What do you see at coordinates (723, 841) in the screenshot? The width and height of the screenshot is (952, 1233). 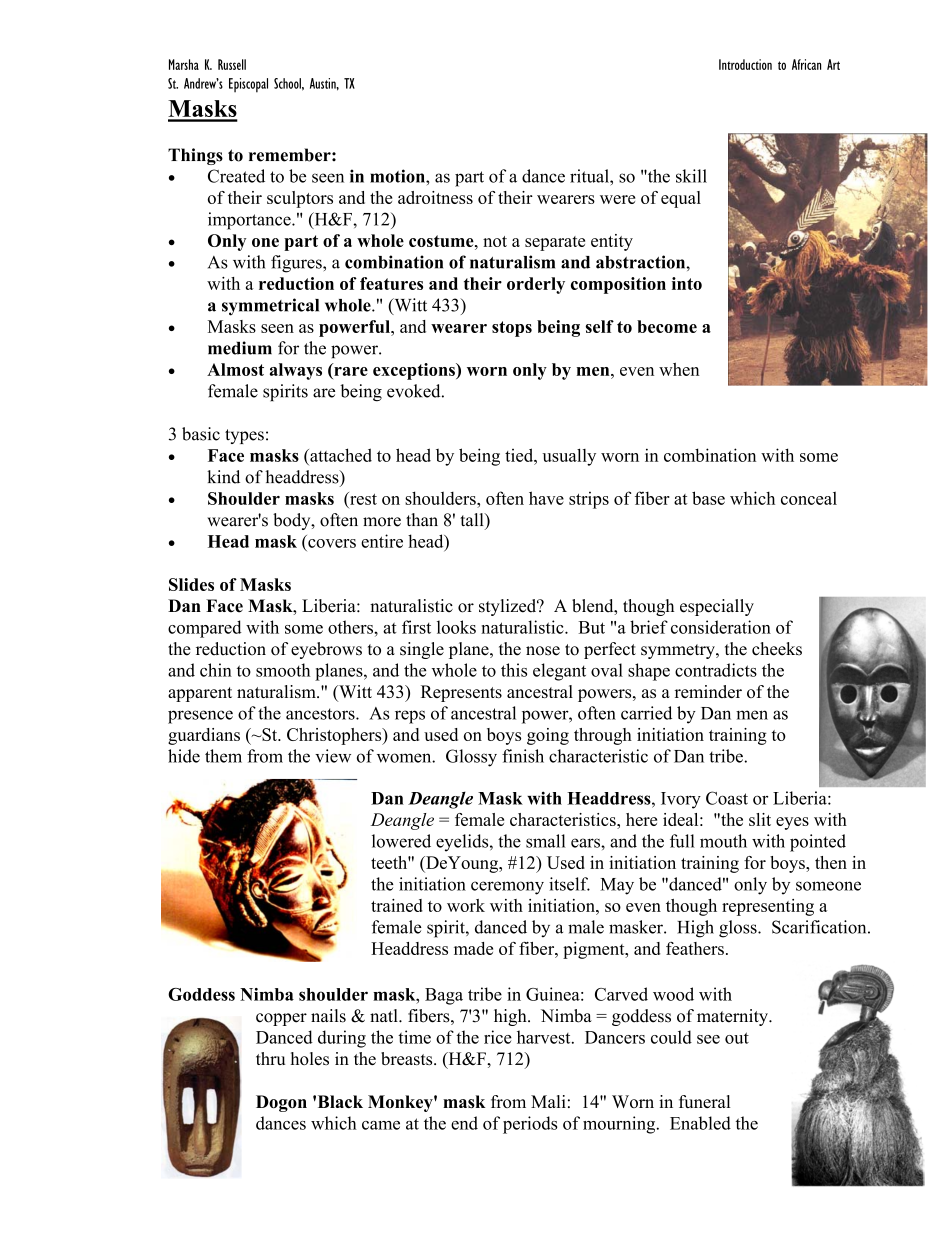 I see `mouth` at bounding box center [723, 841].
